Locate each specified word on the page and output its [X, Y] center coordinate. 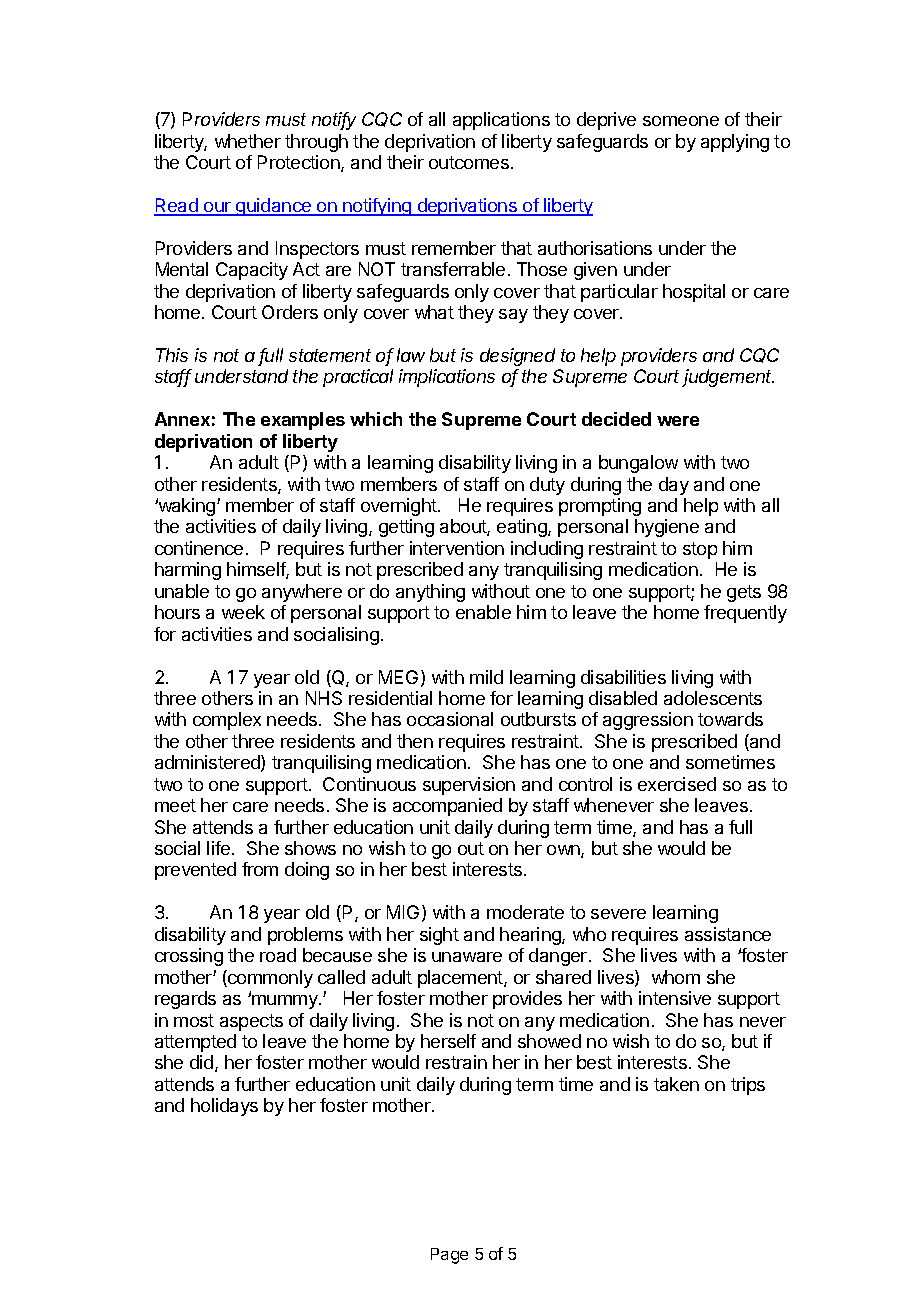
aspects [251, 1022]
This [172, 355]
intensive [675, 998]
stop [700, 550]
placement [461, 979]
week [243, 612]
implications [447, 378]
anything [430, 593]
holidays [224, 1107]
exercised [677, 784]
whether [248, 141]
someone [681, 121]
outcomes [469, 162]
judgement [728, 378]
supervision [469, 786]
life [218, 848]
